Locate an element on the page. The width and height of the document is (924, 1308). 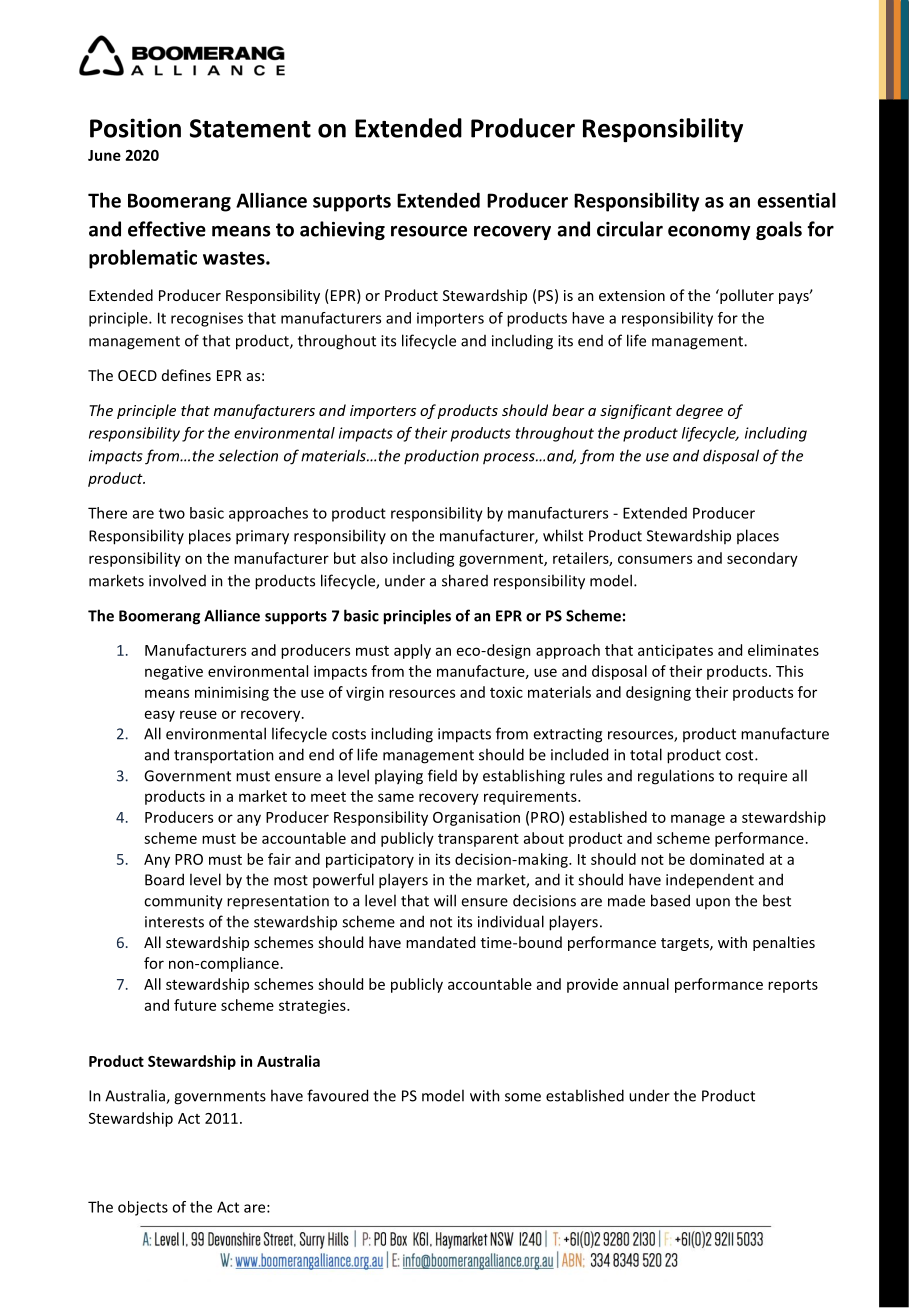
degree is located at coordinates (699, 411).
